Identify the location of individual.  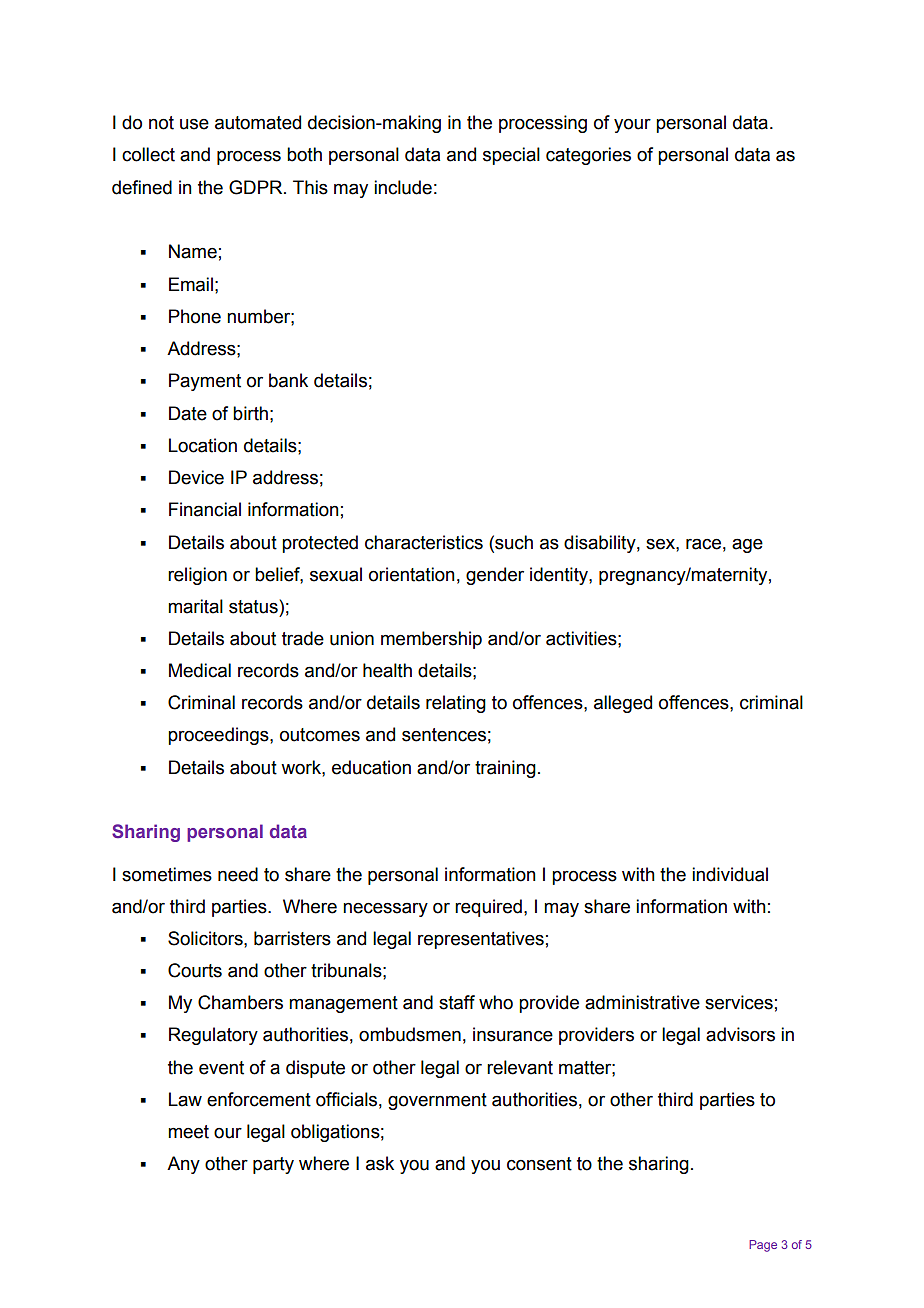
(730, 874).
